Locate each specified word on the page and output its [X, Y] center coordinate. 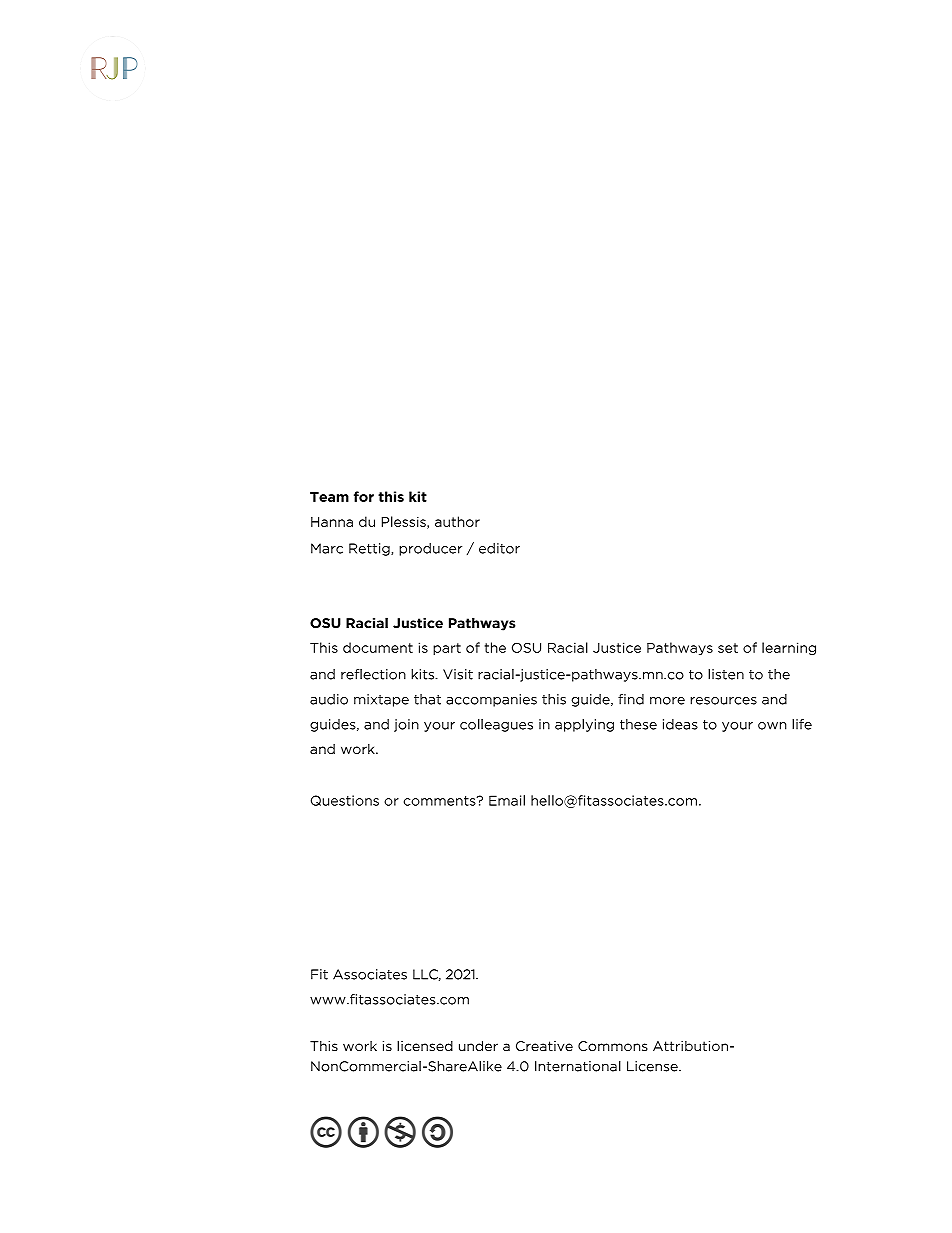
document [378, 647]
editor [499, 548]
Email [507, 800]
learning [789, 648]
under [478, 1046]
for [364, 496]
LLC [427, 975]
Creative [544, 1046]
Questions [345, 800]
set [728, 648]
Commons [613, 1046]
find [631, 699]
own [772, 726]
